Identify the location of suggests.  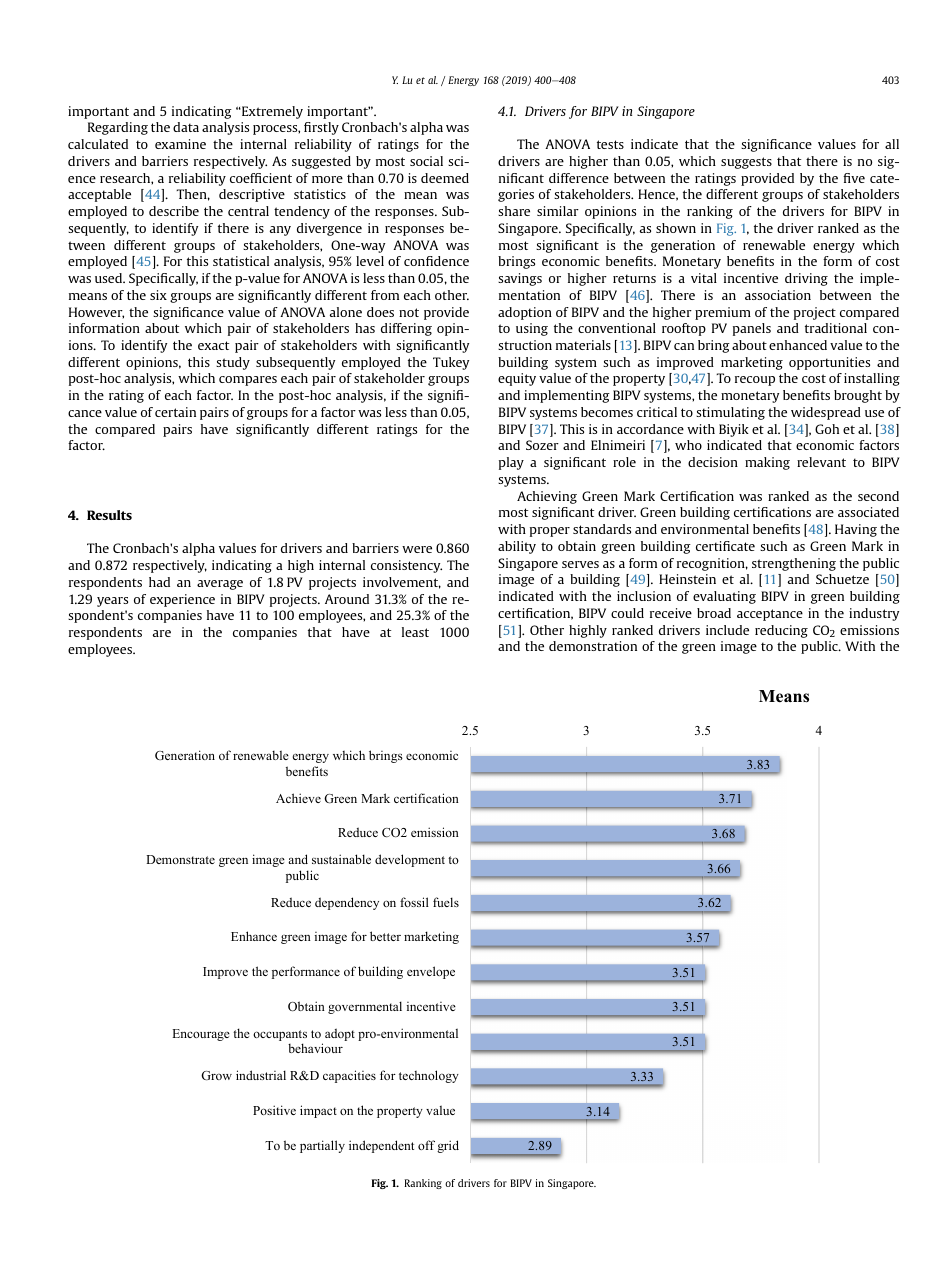
(746, 163).
